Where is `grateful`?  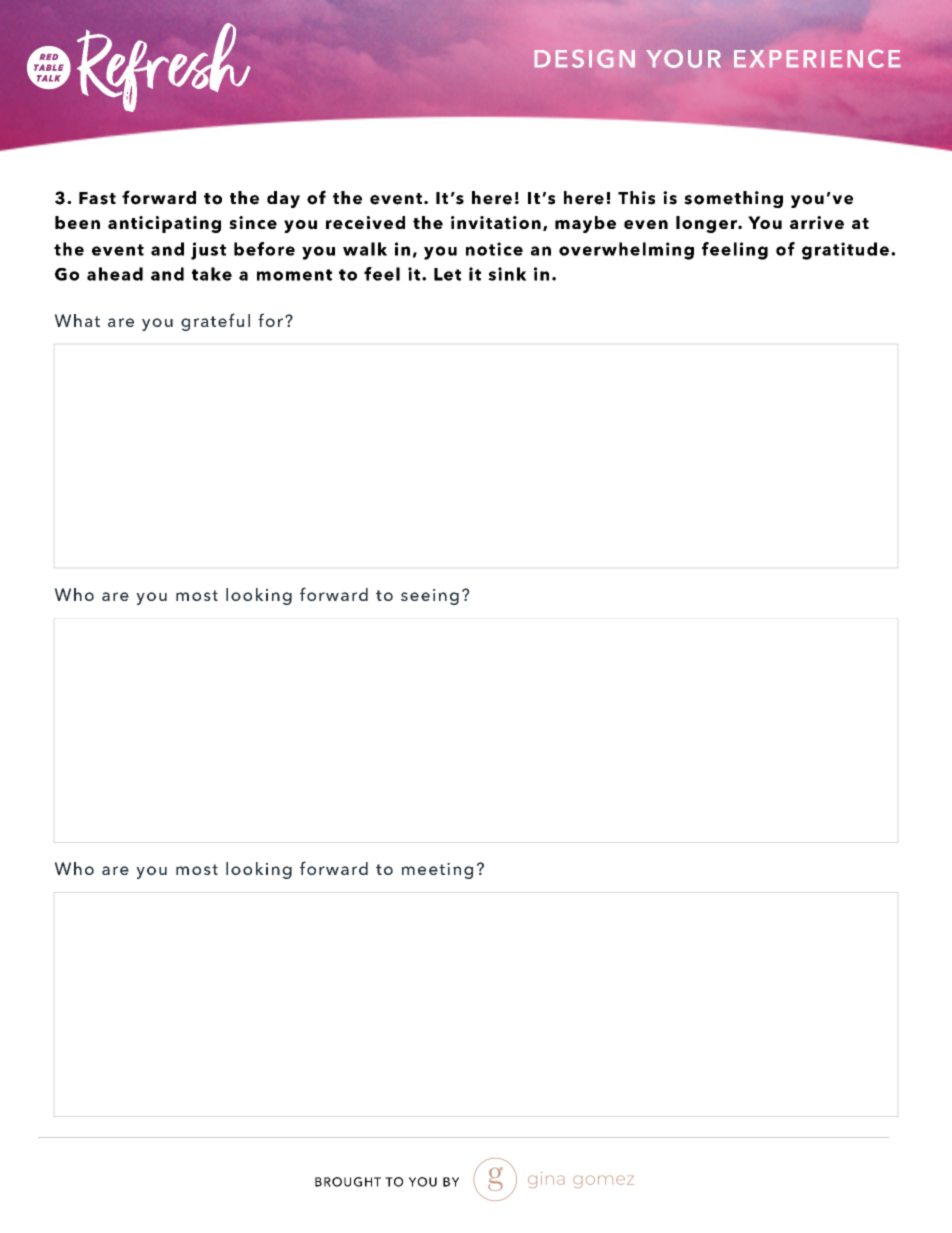
grateful is located at coordinates (215, 322).
